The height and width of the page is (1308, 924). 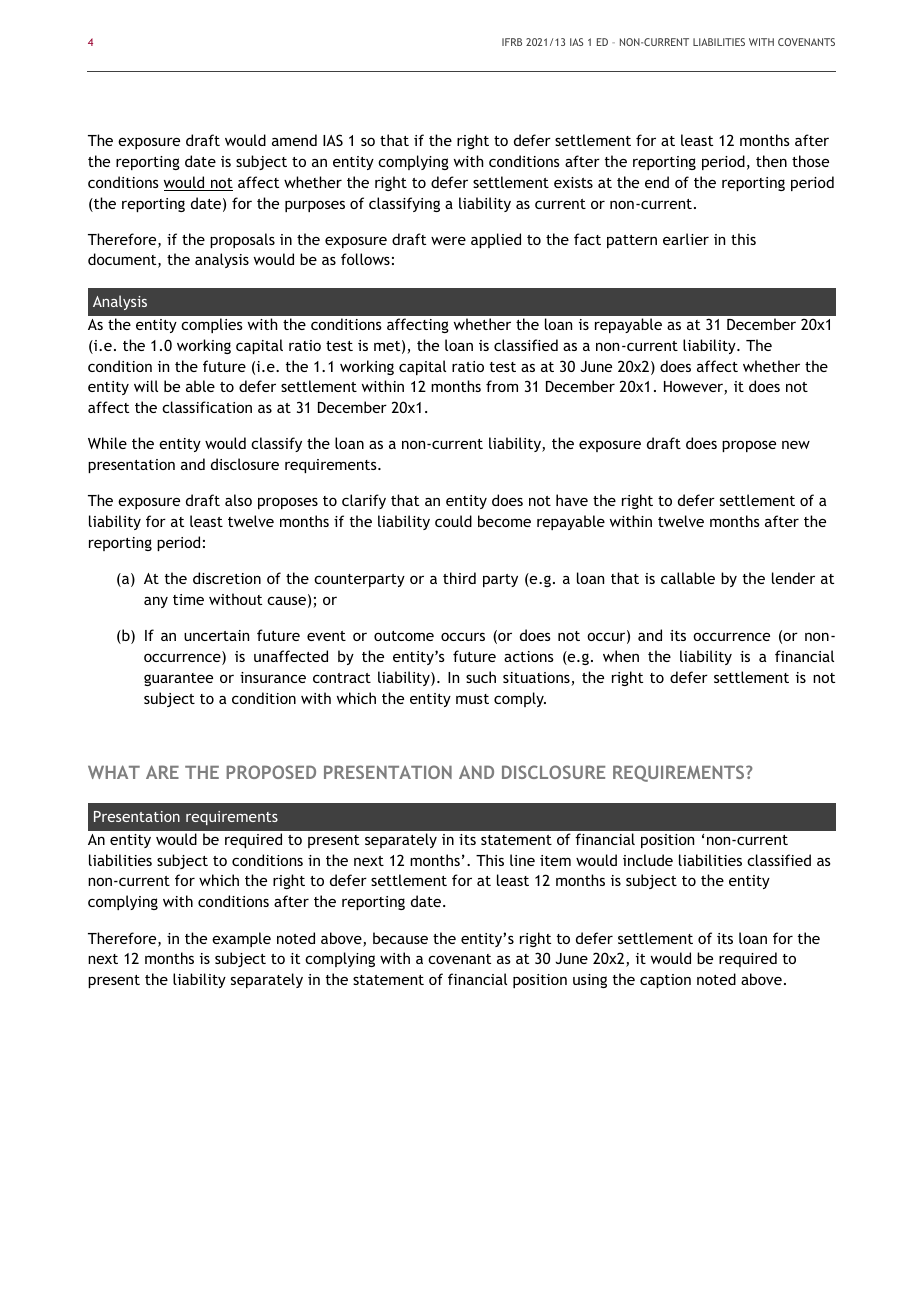 I want to click on third, so click(x=459, y=578).
